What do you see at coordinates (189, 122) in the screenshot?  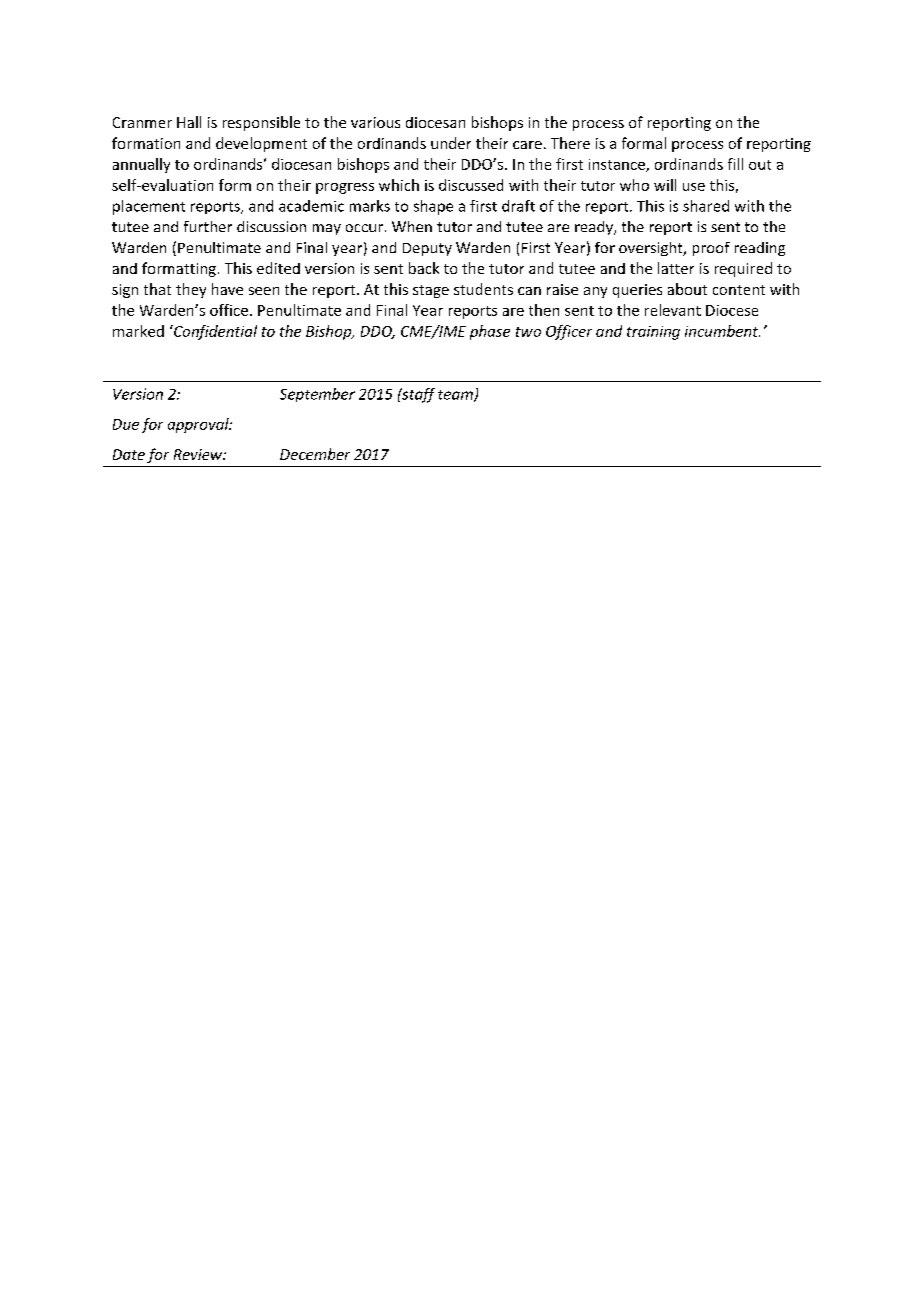 I see `Hall` at bounding box center [189, 122].
